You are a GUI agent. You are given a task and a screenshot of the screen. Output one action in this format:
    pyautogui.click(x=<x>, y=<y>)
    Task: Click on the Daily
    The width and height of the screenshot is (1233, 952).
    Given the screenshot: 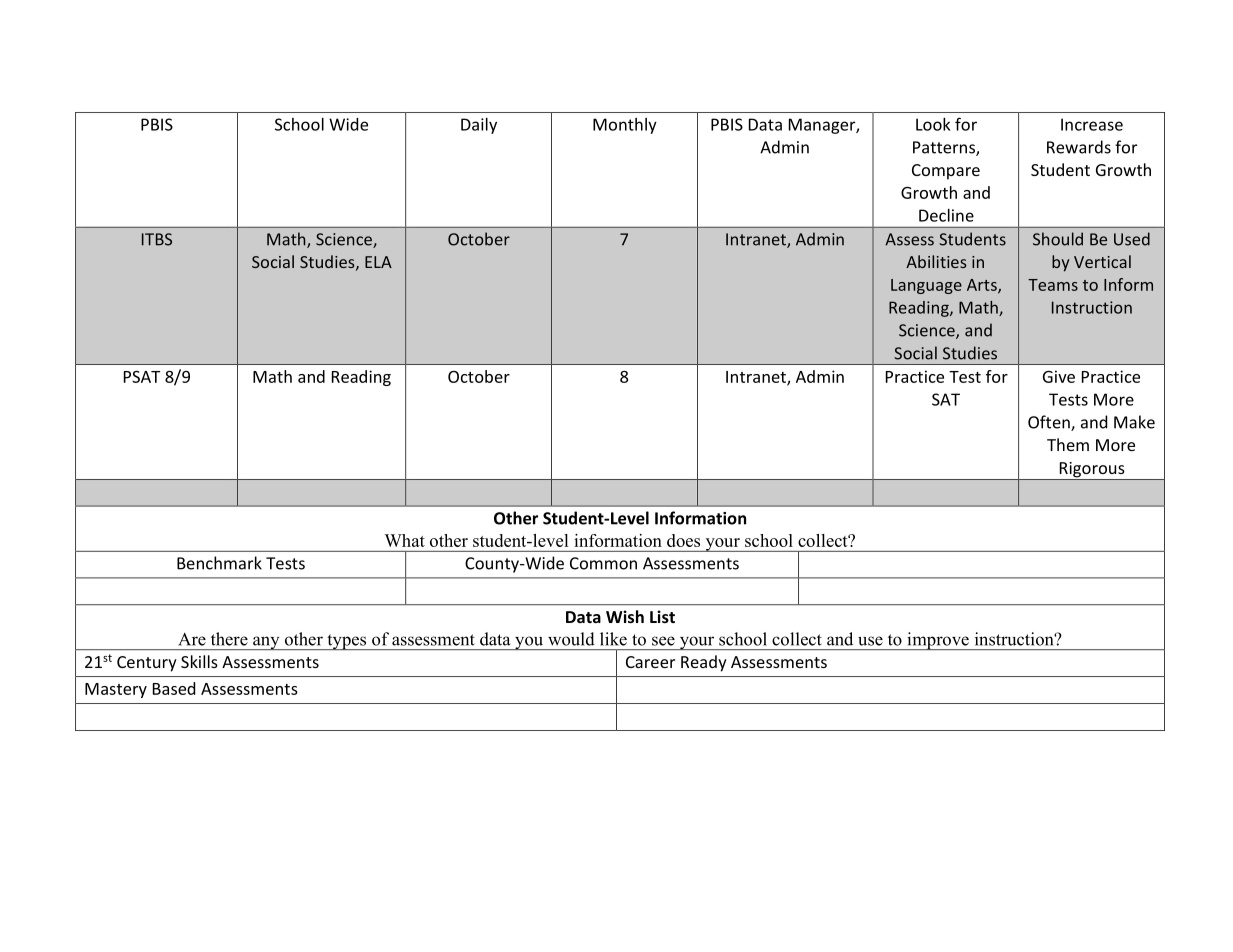 What is the action you would take?
    pyautogui.click(x=479, y=126)
